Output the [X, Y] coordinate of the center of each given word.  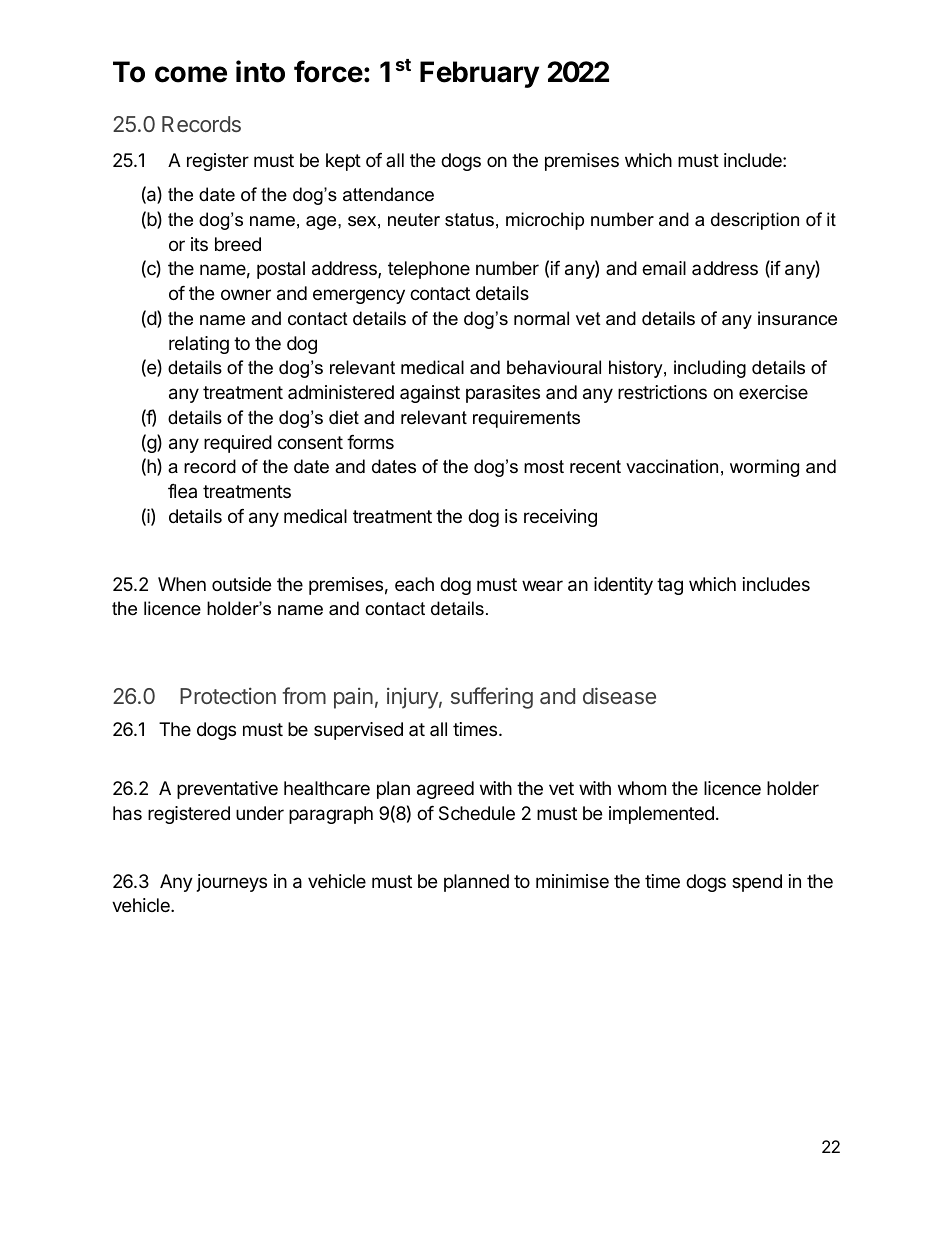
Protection [228, 695]
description [755, 221]
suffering [492, 698]
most [544, 466]
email [664, 268]
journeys [232, 883]
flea [182, 491]
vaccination [672, 466]
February [479, 74]
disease [619, 695]
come [191, 74]
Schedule [477, 813]
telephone [429, 270]
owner [246, 294]
